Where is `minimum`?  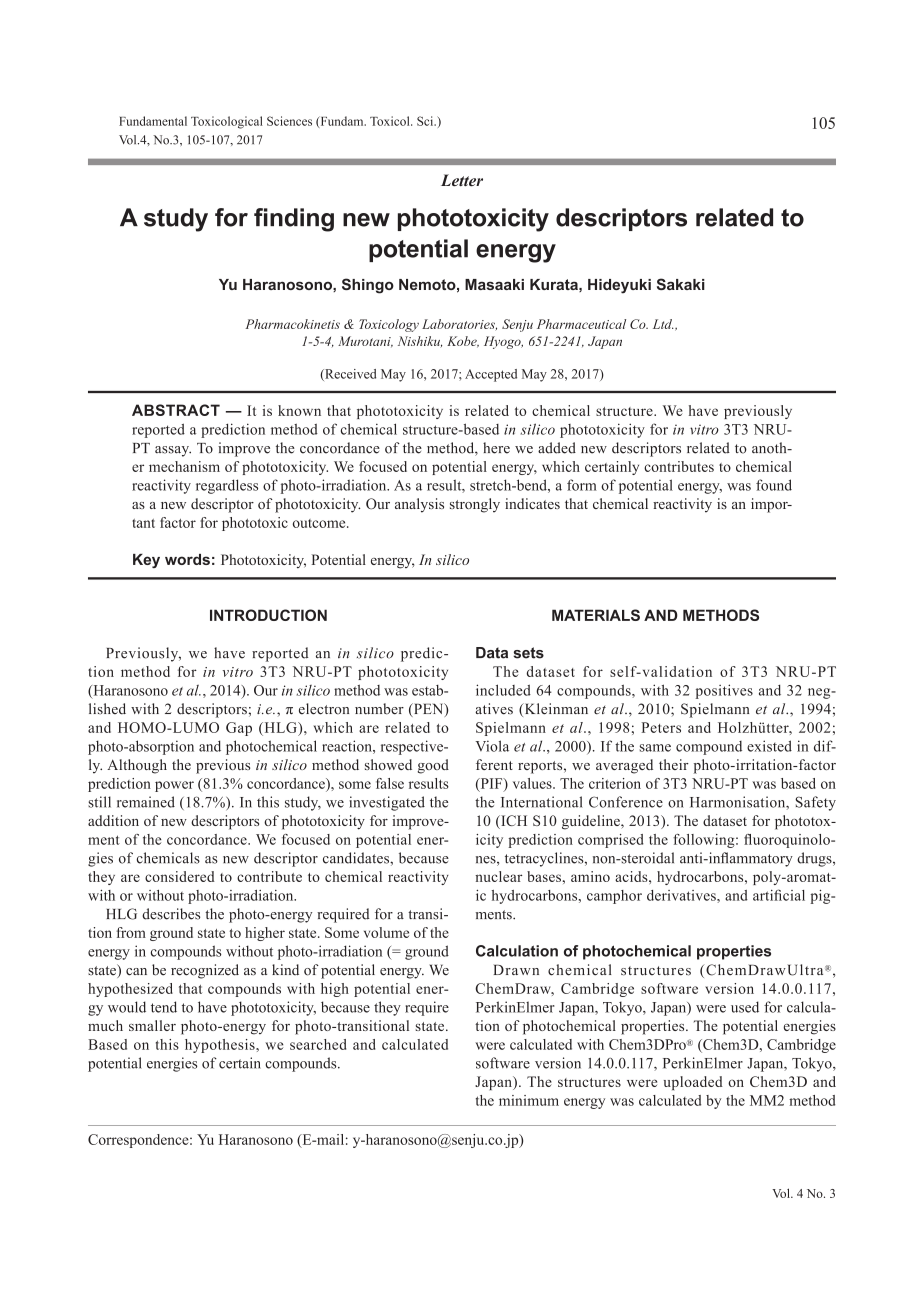
minimum is located at coordinates (529, 1100).
